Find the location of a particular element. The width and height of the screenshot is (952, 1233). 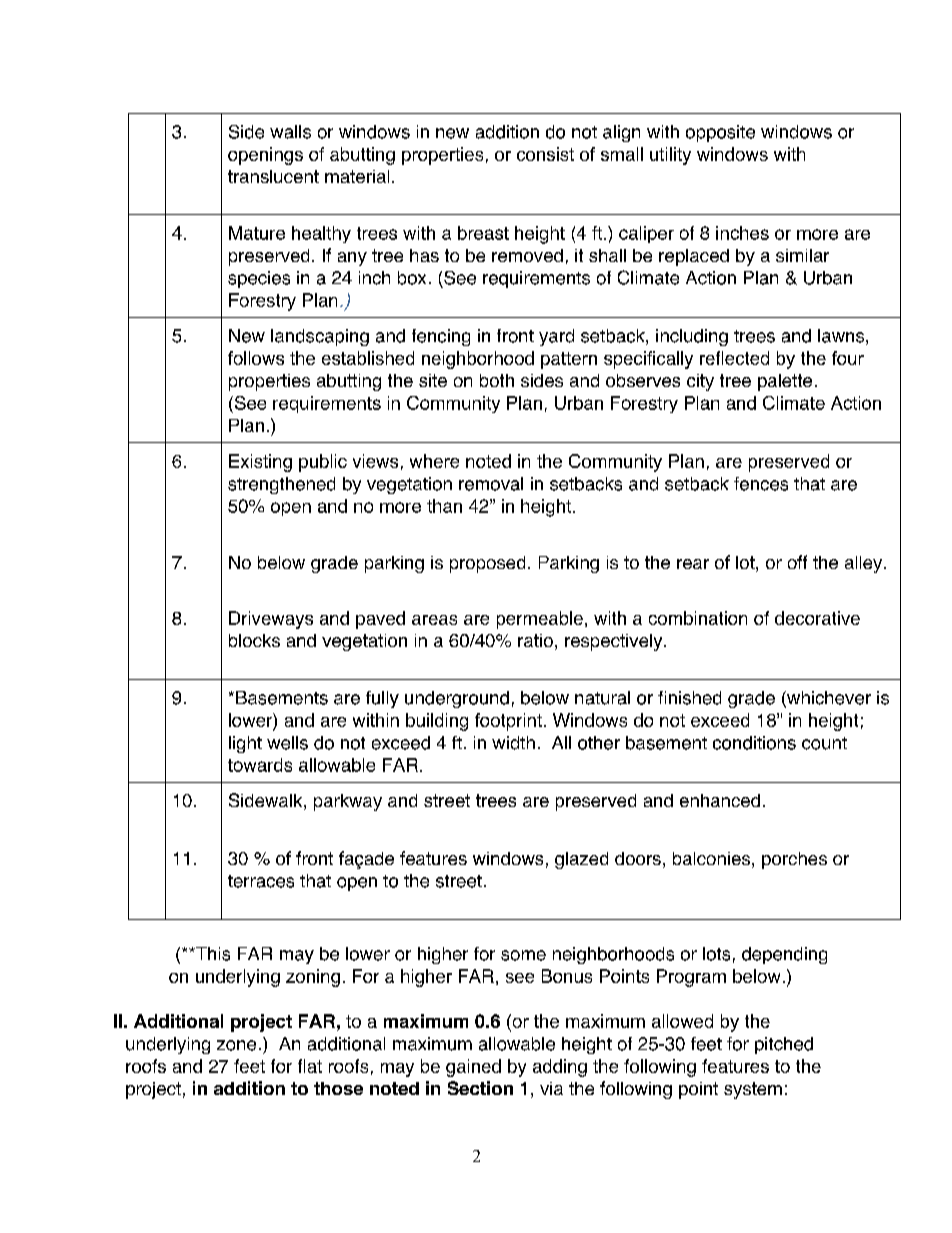

adding is located at coordinates (560, 1068).
